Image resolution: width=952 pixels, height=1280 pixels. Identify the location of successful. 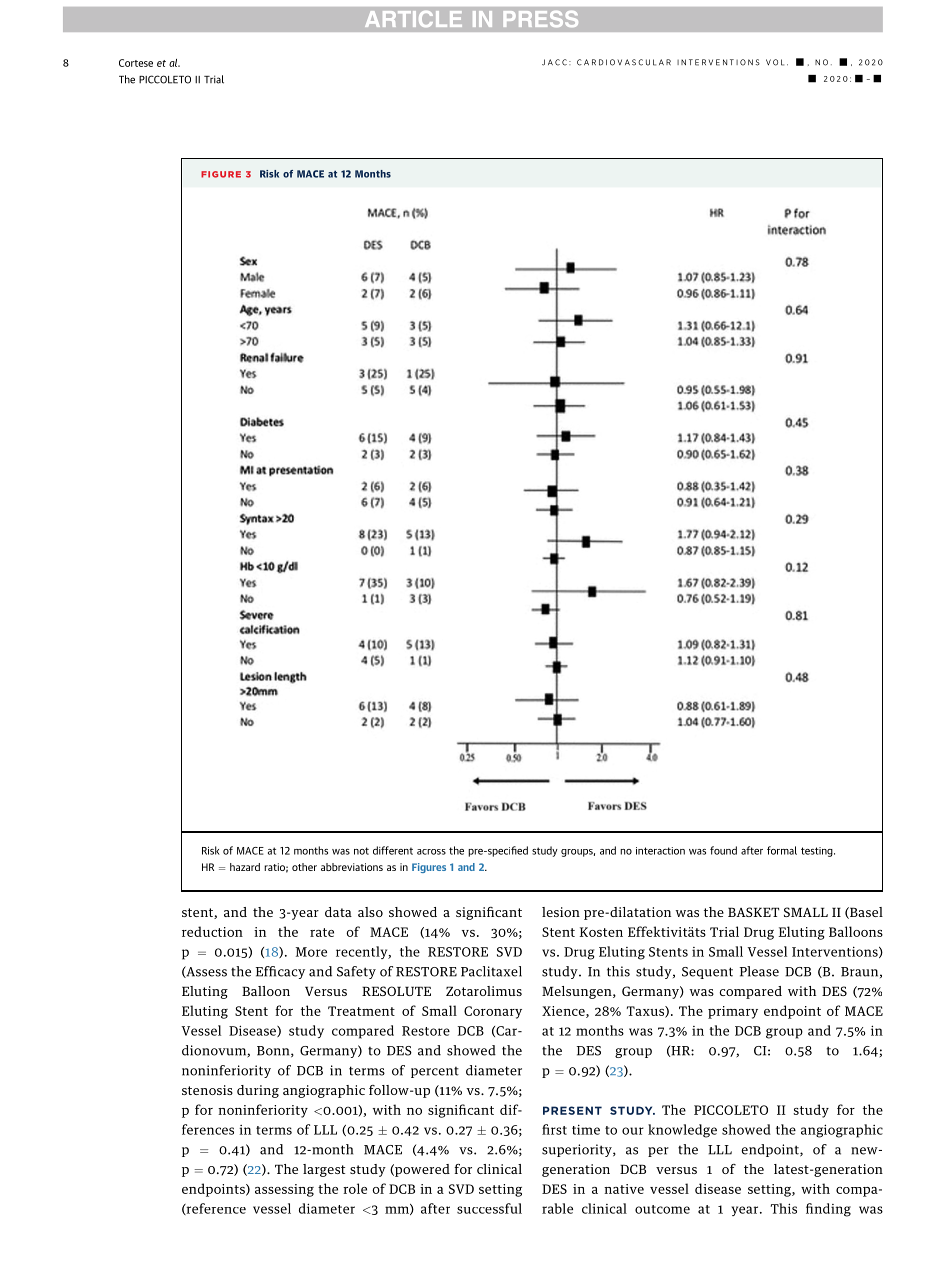
(489, 1208).
